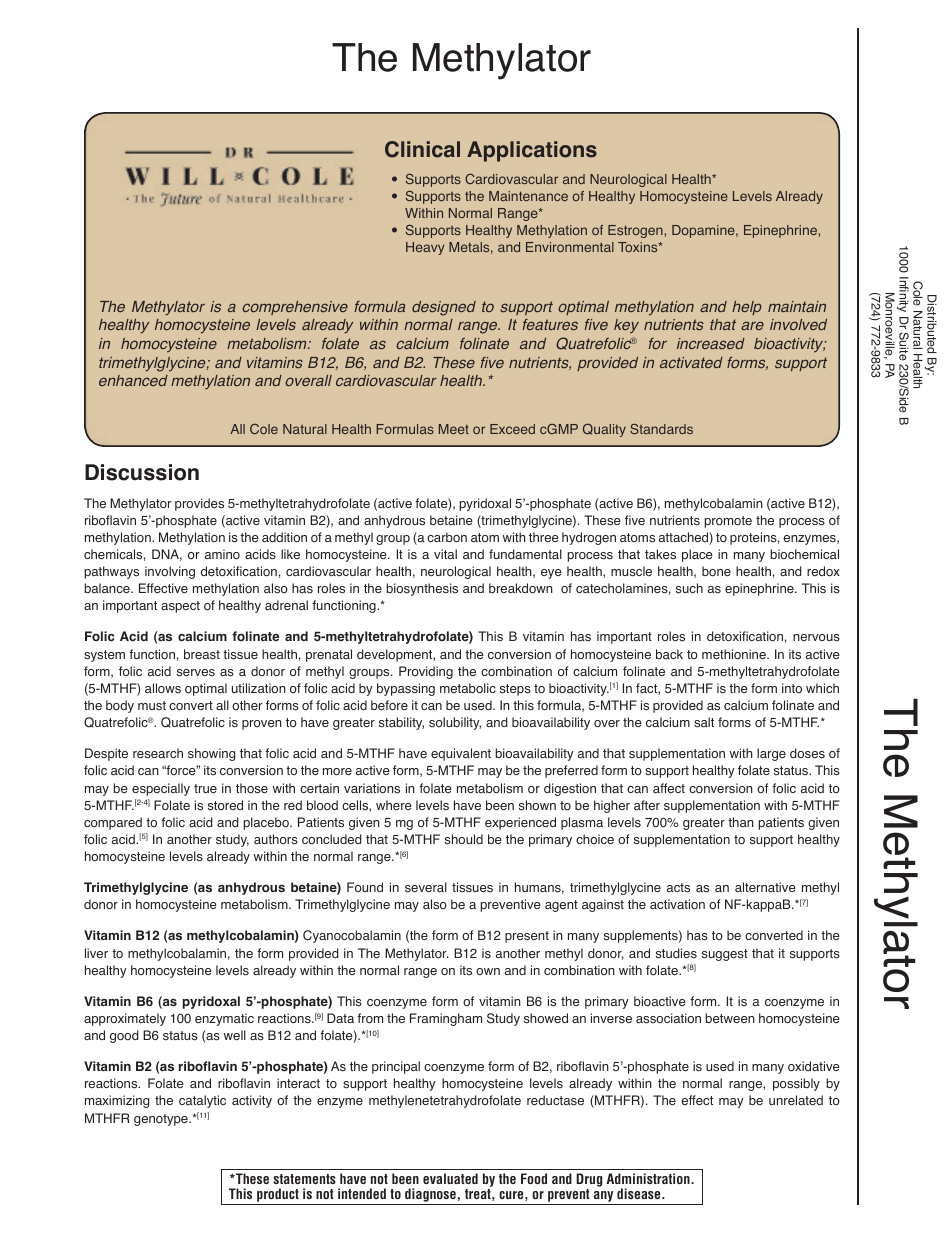 This page has height=1233, width=952. What do you see at coordinates (636, 231) in the page?
I see `Estrogen` at bounding box center [636, 231].
